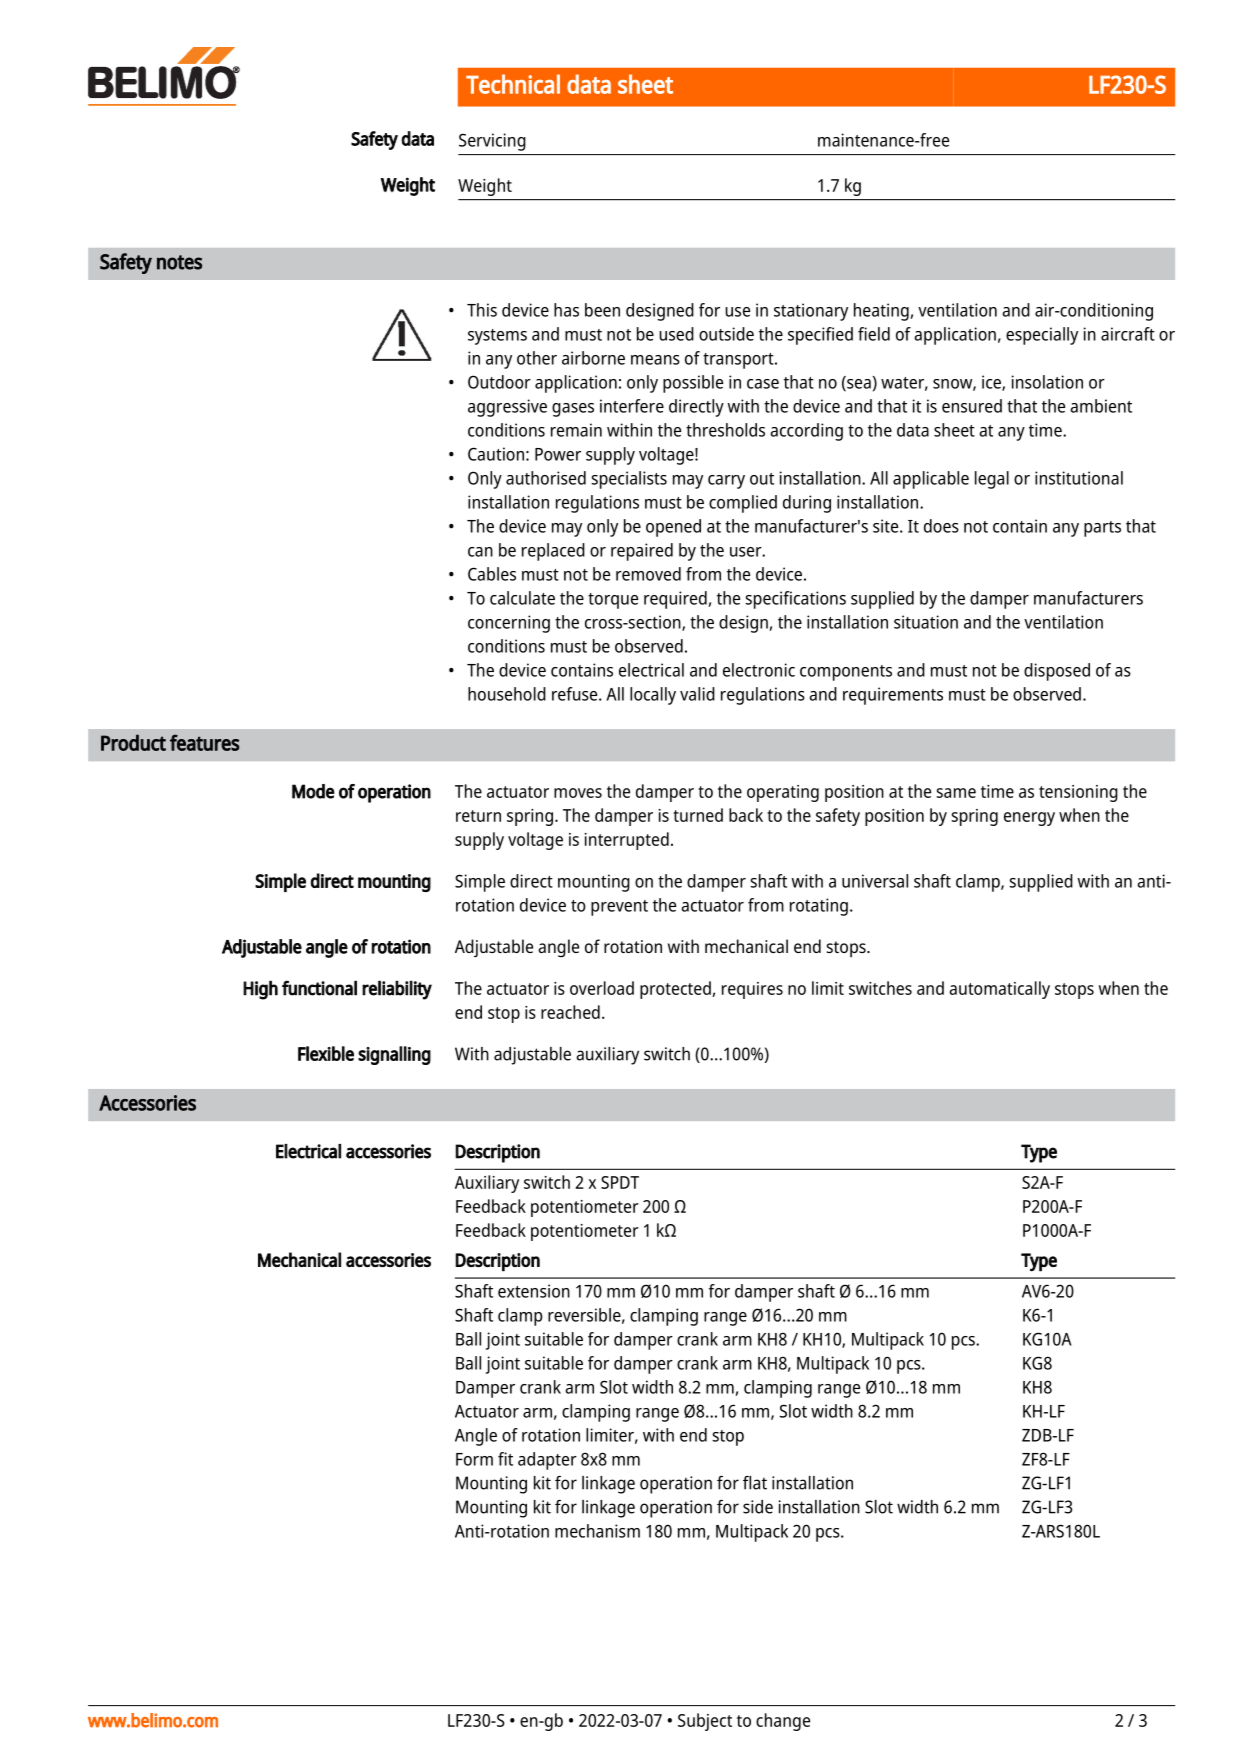  Describe the element at coordinates (474, 1459) in the page. I see `Form` at that location.
